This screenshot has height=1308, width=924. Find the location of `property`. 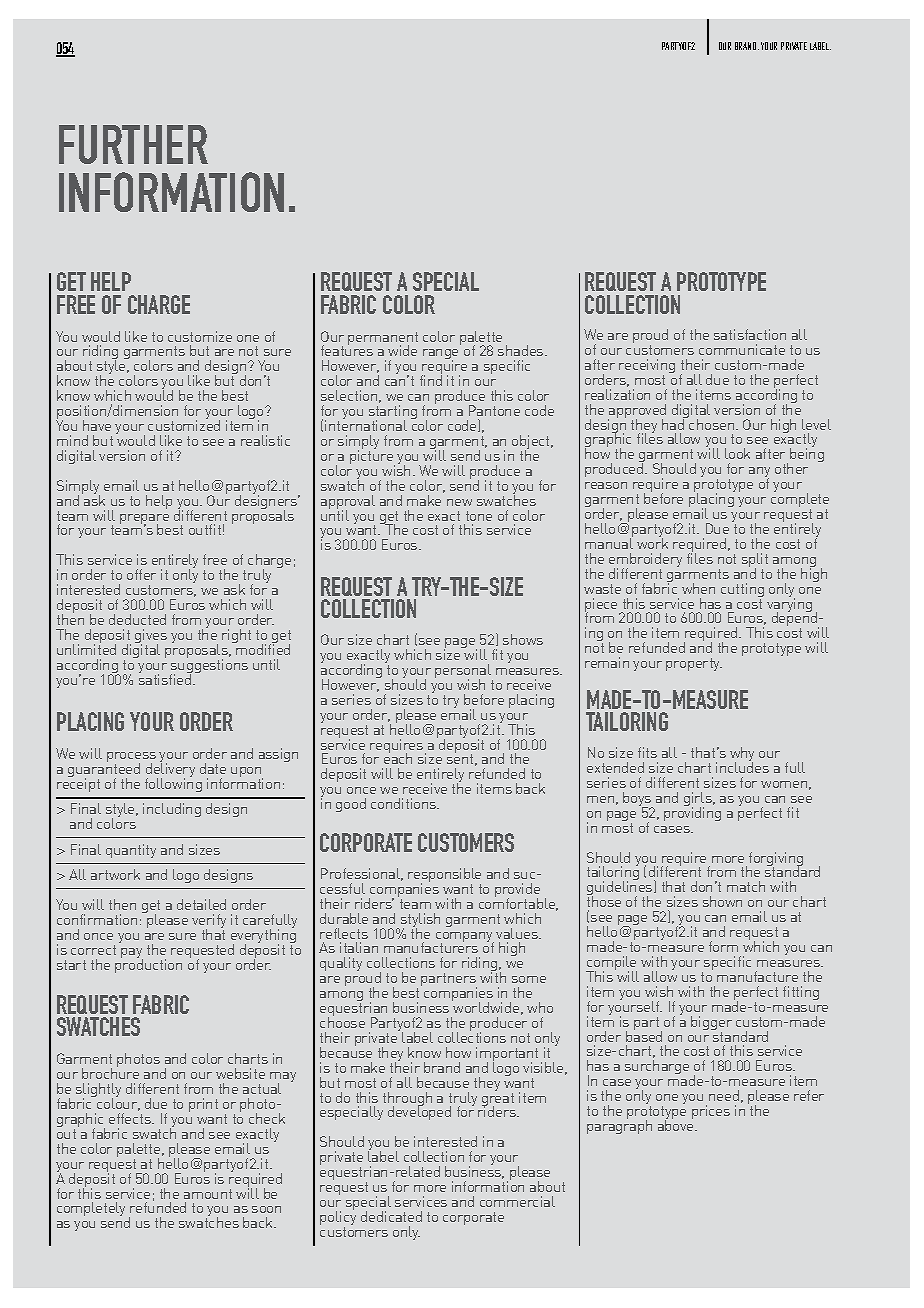

property is located at coordinates (694, 664).
